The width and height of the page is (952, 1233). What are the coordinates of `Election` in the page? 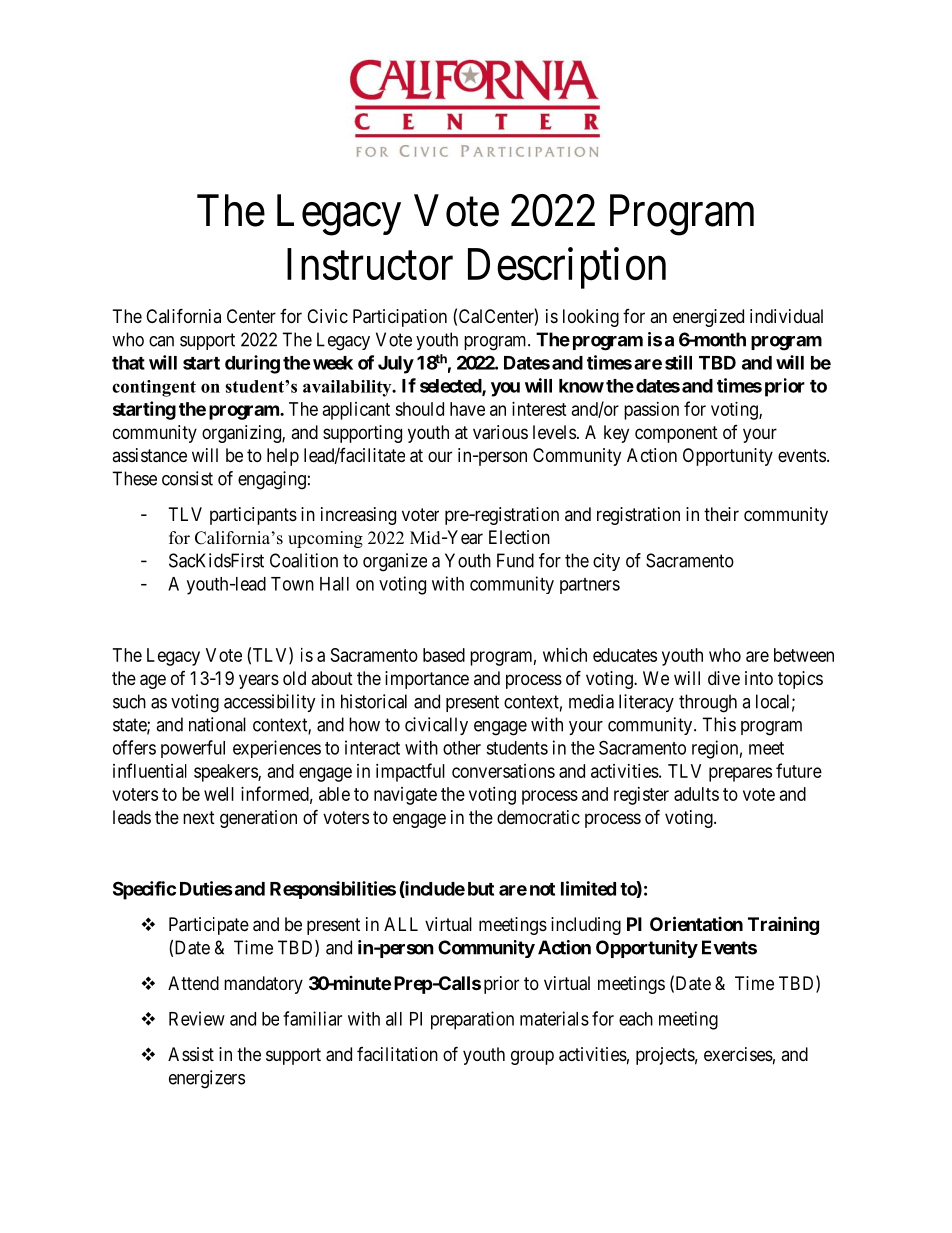 It's located at (519, 537).
